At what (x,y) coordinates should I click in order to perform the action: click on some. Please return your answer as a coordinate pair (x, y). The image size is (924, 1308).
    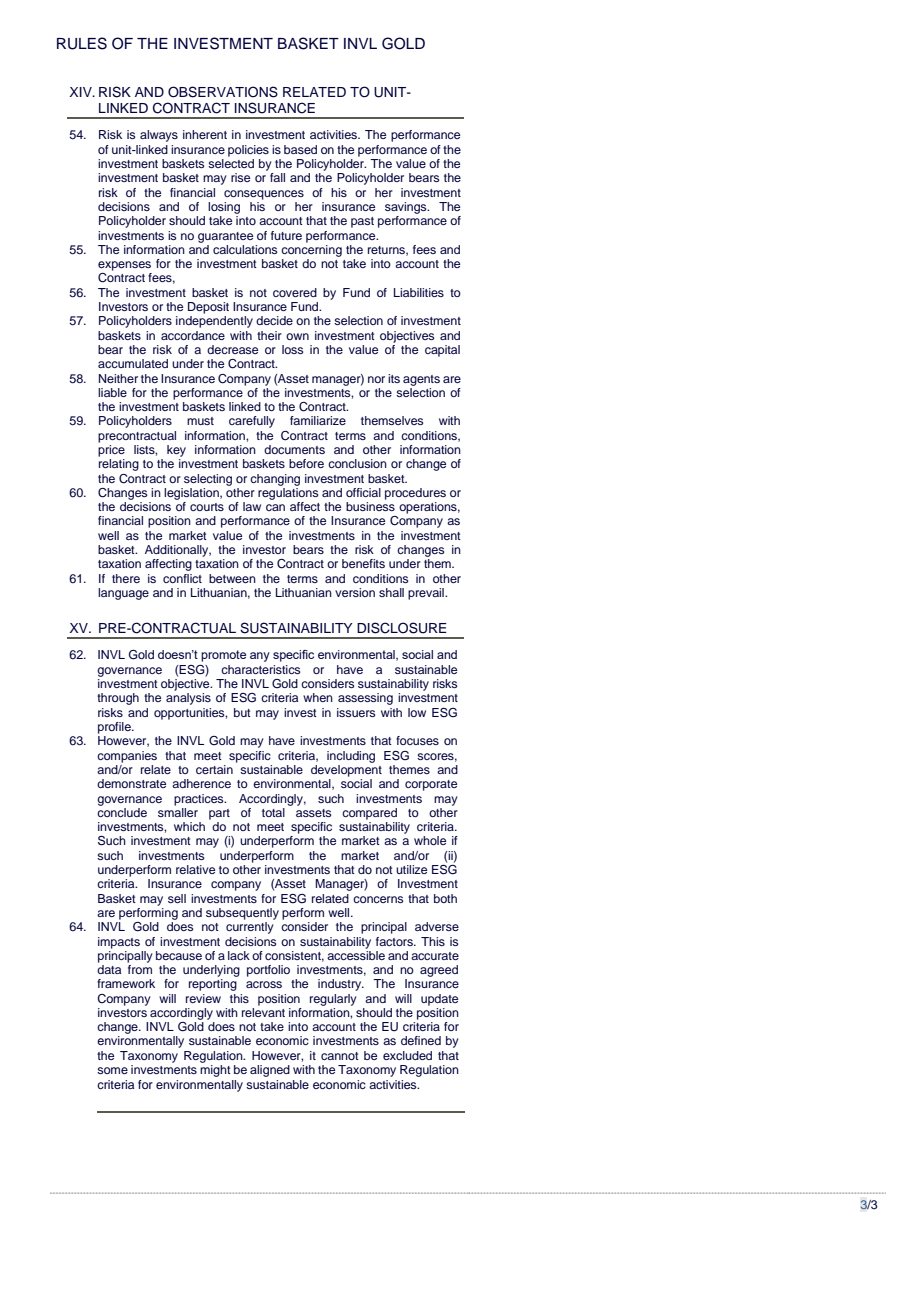
    Looking at the image, I should click on (112, 1070).
